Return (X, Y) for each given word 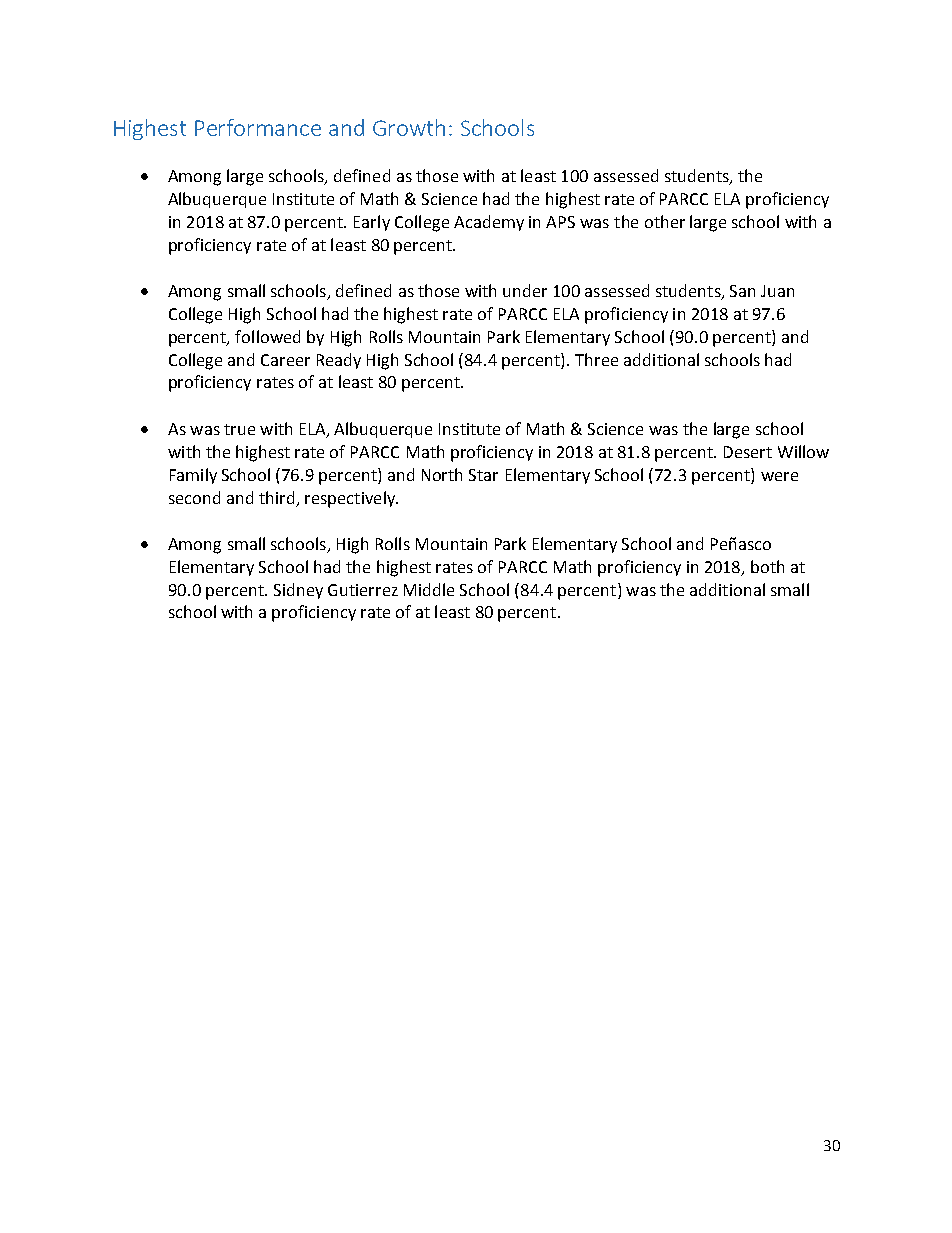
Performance (258, 127)
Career (285, 360)
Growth (409, 127)
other (665, 221)
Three (596, 359)
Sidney (298, 591)
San (742, 291)
